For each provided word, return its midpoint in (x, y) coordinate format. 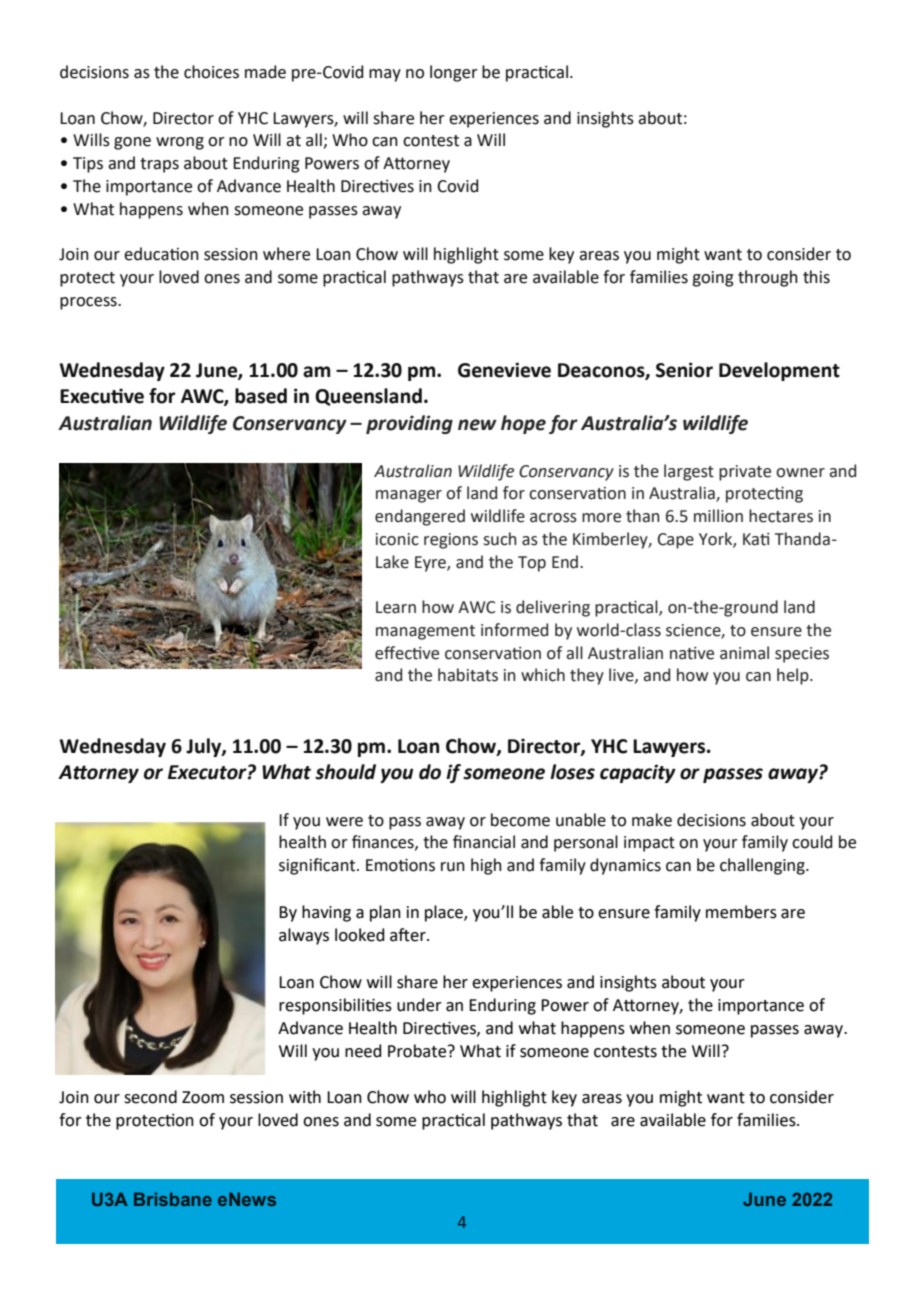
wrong (180, 143)
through (768, 278)
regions (451, 541)
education (161, 254)
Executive (102, 396)
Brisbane (173, 1199)
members (741, 912)
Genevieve (504, 370)
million (718, 516)
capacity (638, 773)
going (713, 279)
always (304, 936)
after (409, 935)
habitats (468, 675)
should (345, 772)
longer (454, 73)
